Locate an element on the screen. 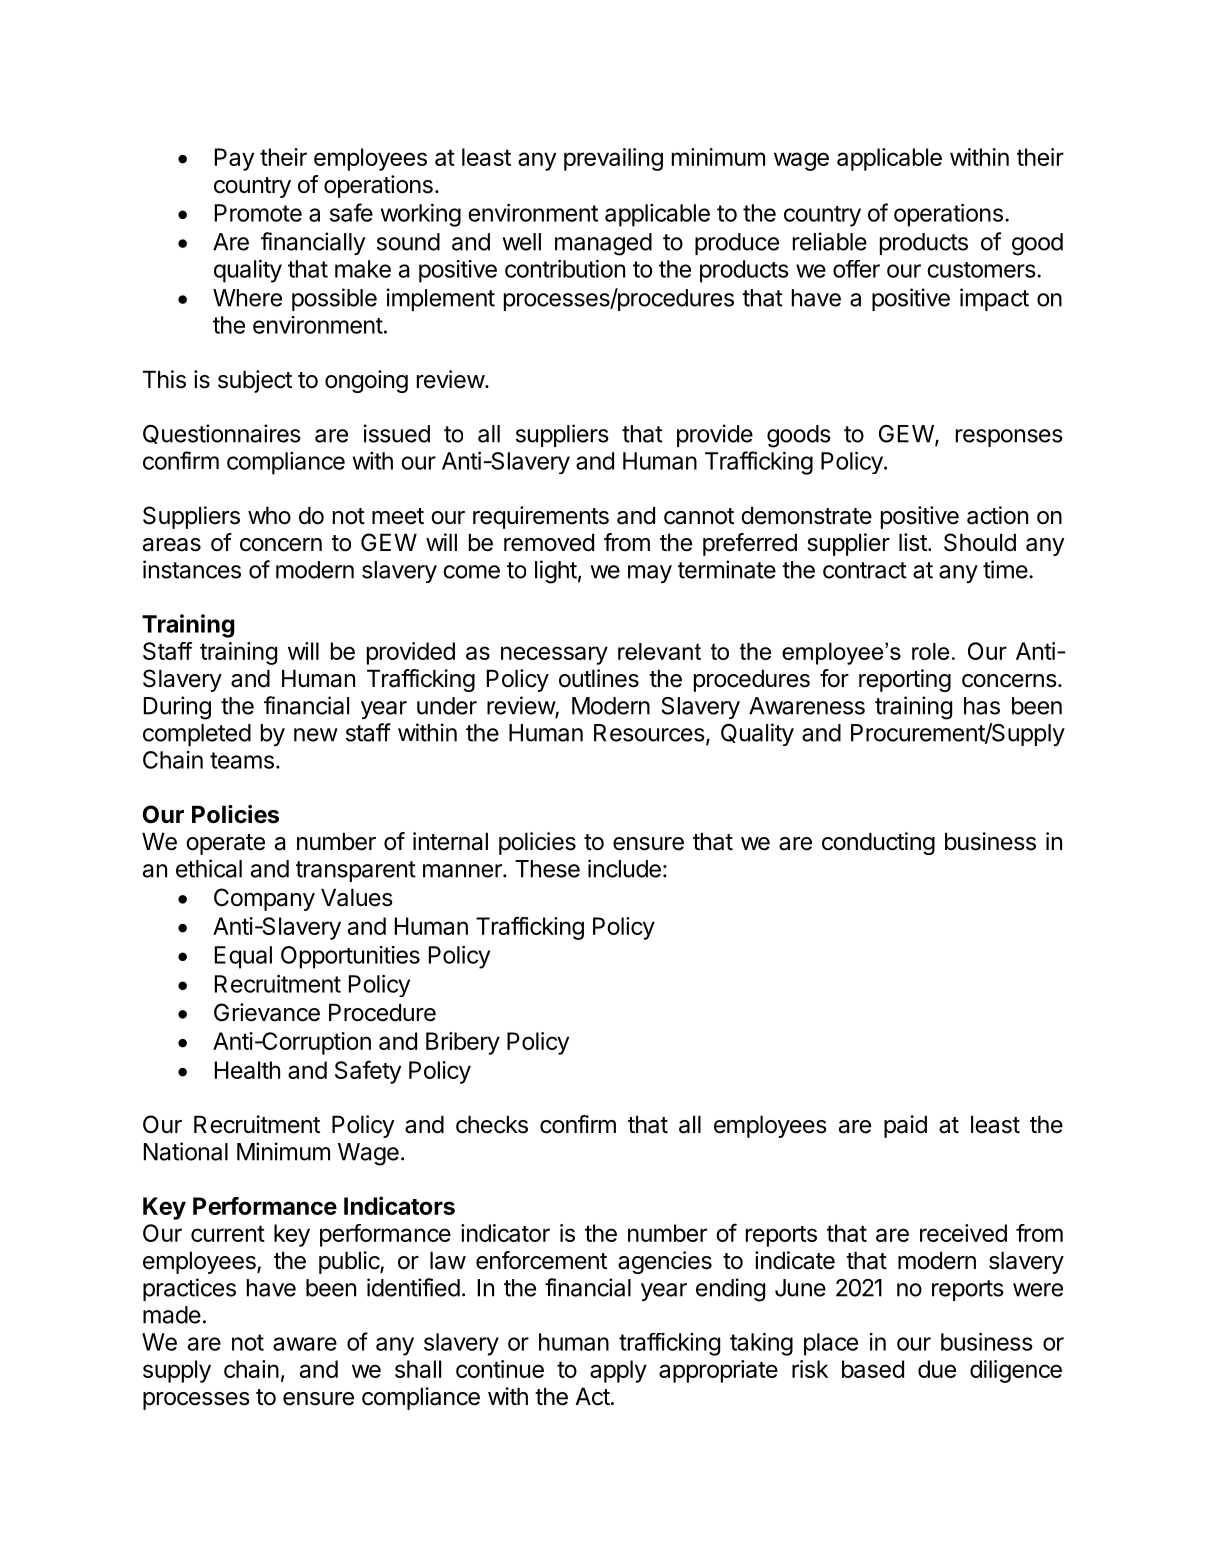 The width and height of the screenshot is (1205, 1560). apply is located at coordinates (618, 1371).
